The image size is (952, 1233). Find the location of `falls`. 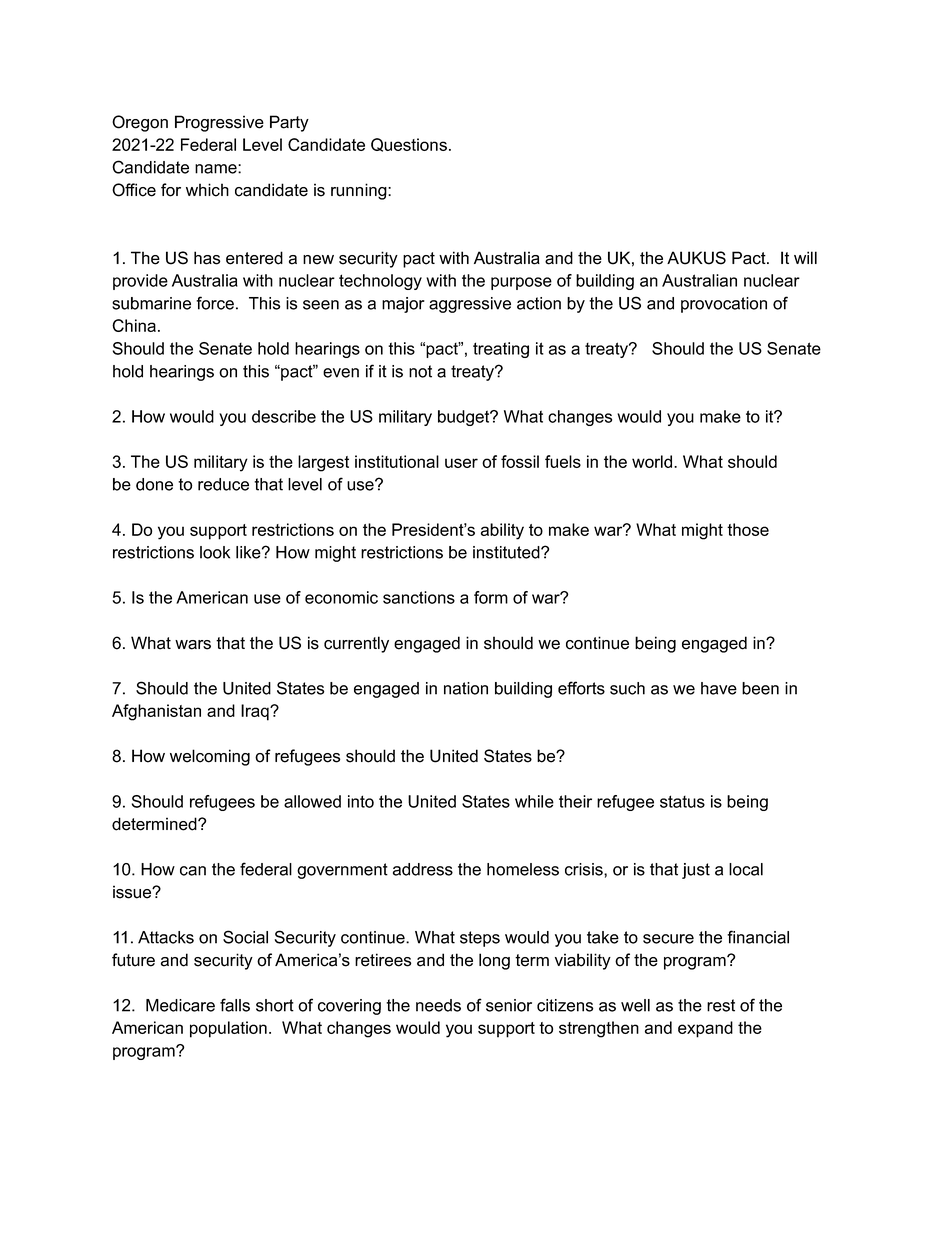

falls is located at coordinates (235, 1005).
